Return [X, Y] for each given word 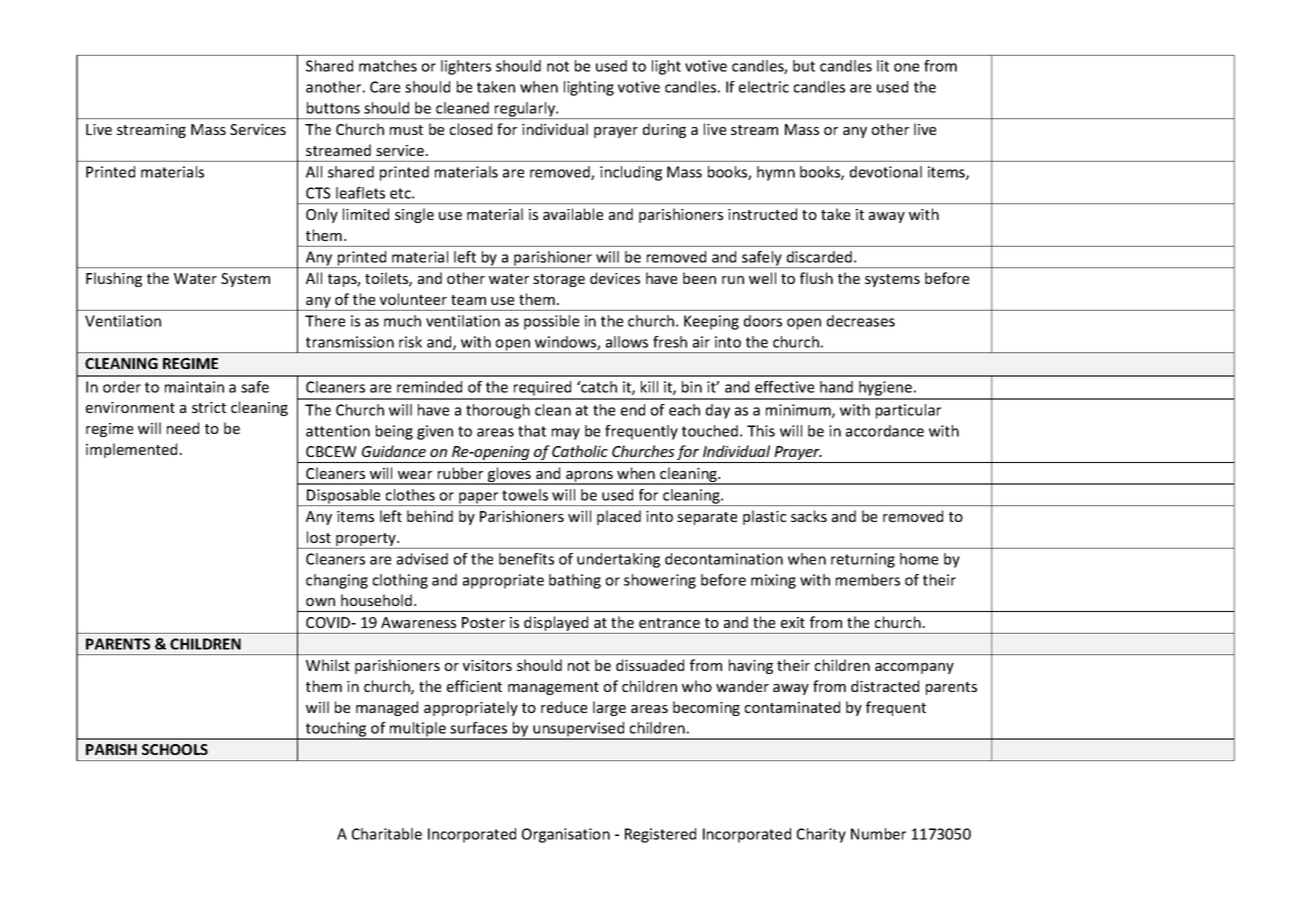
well [762, 278]
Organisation [566, 835]
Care [385, 87]
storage [559, 280]
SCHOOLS [175, 749]
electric [764, 87]
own [320, 602]
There [325, 321]
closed [471, 129]
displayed [556, 625]
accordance [885, 431]
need [183, 428]
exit [793, 622]
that [532, 431]
